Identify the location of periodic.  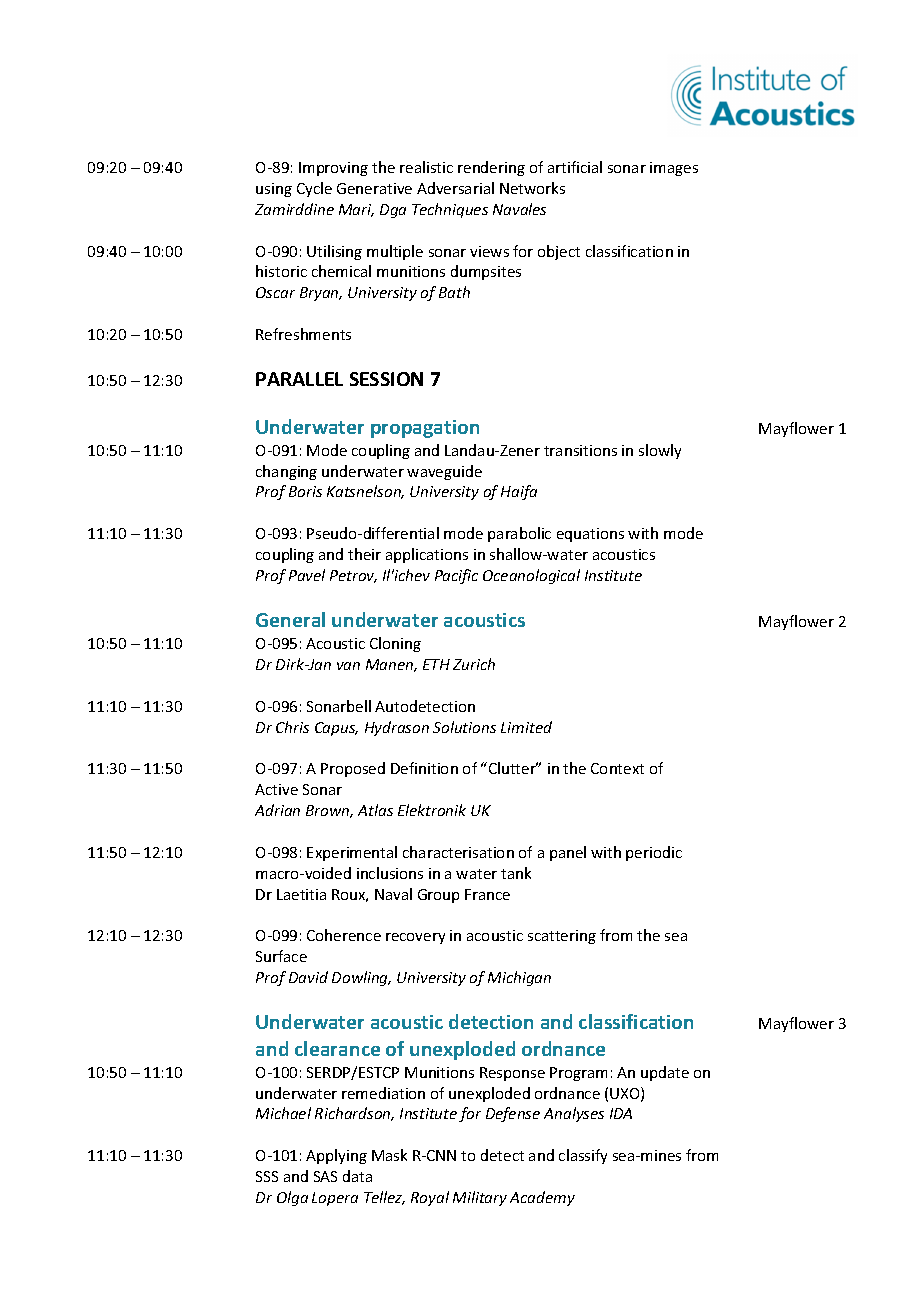
(654, 853).
